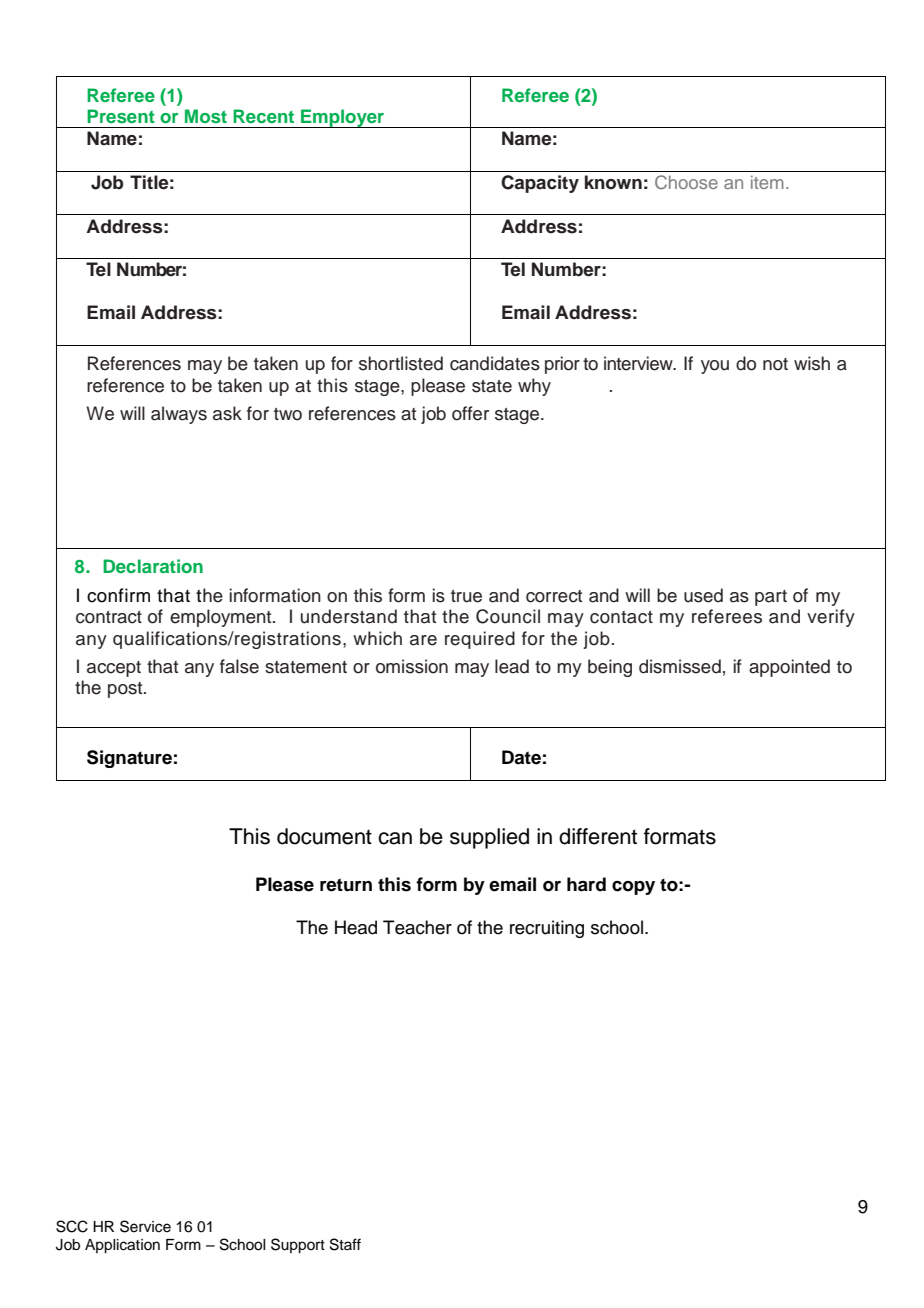  Describe the element at coordinates (767, 182) in the screenshot. I see `item` at that location.
